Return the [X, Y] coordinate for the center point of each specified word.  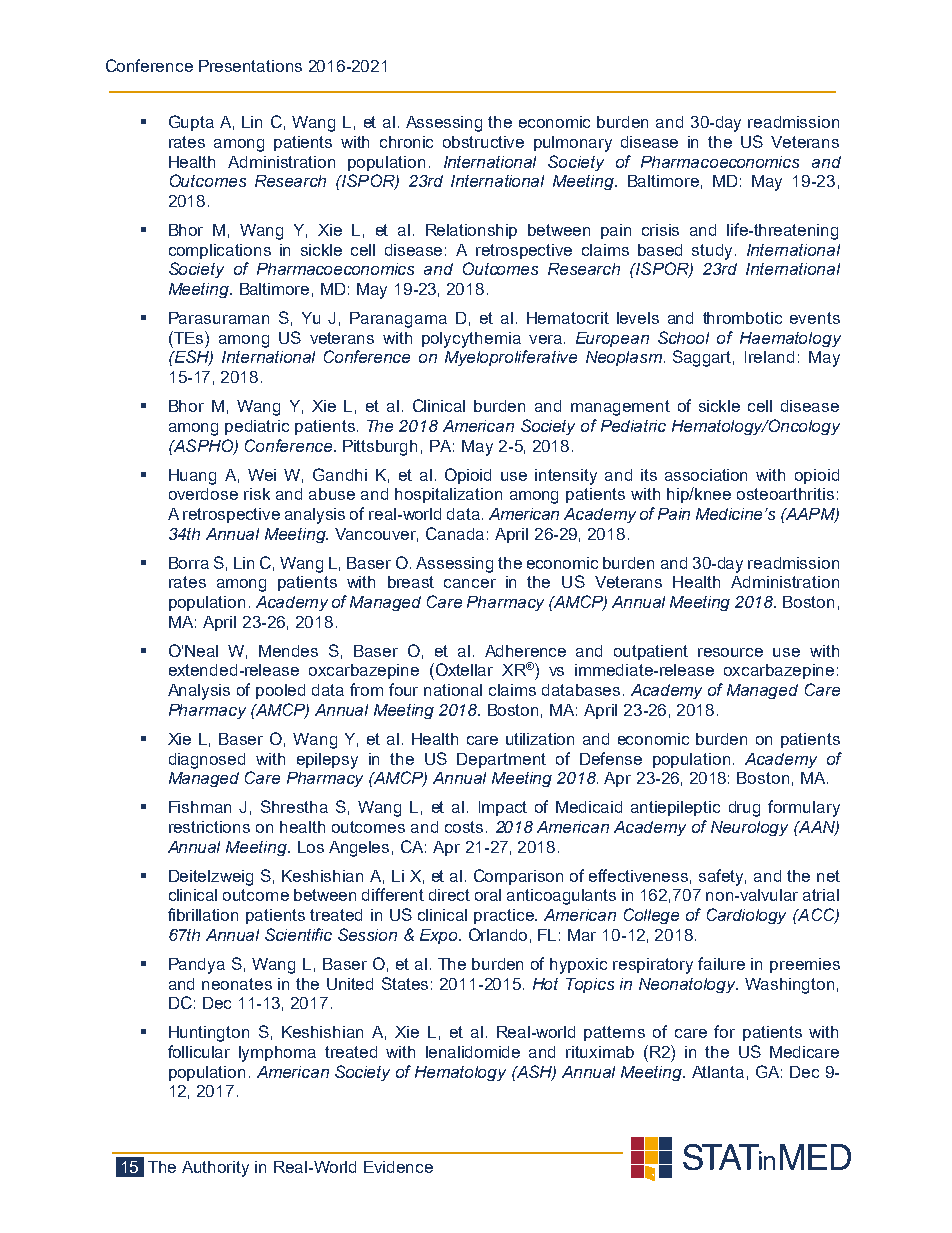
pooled [280, 691]
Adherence [525, 651]
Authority [215, 1169]
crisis [660, 230]
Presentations [250, 66]
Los [311, 847]
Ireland [769, 357]
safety [722, 877]
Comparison [518, 877]
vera [545, 339]
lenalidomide [473, 1052]
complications [220, 251]
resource [730, 652]
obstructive [483, 142]
